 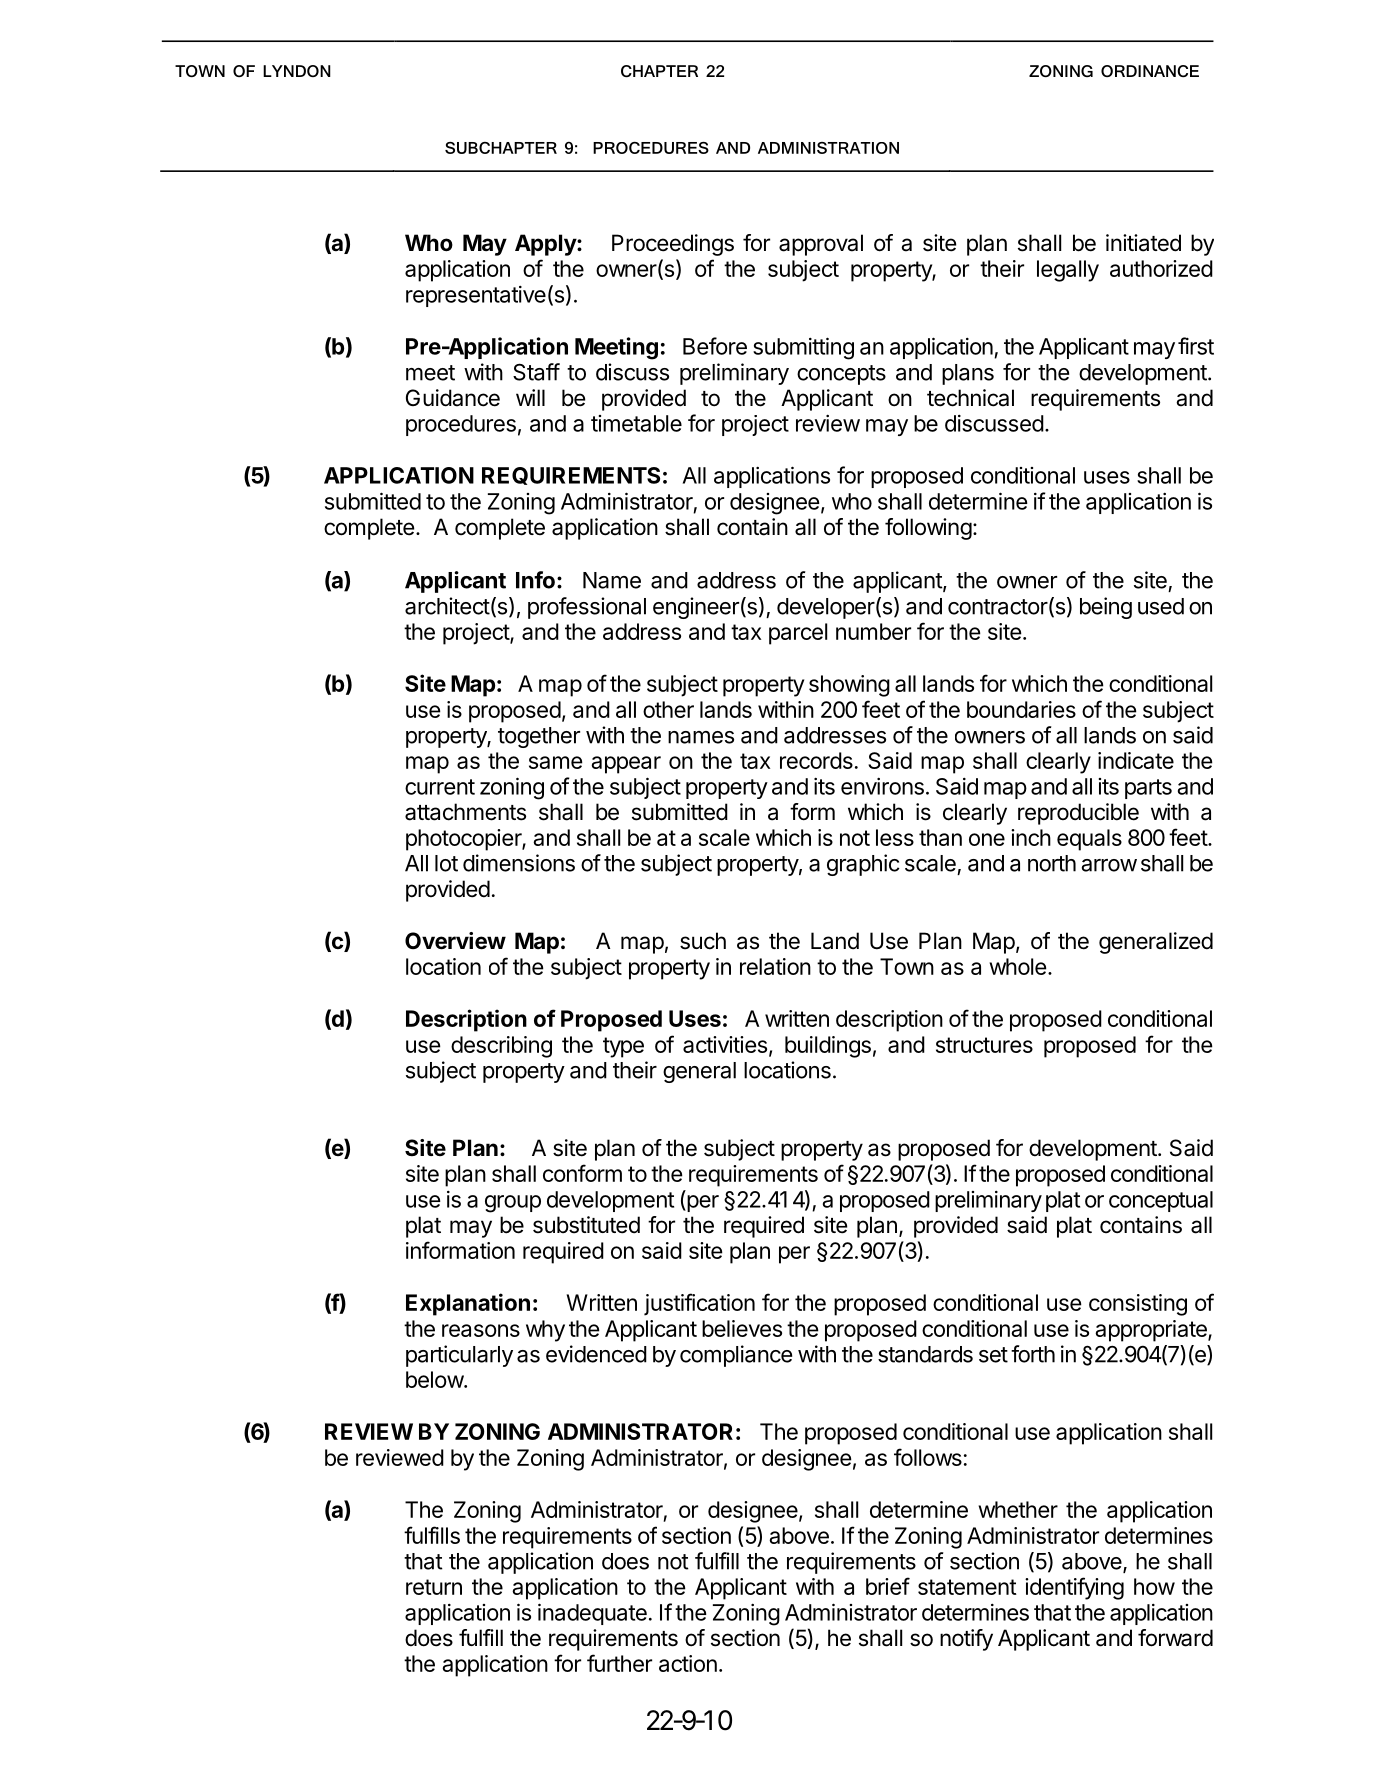 I want to click on LYNDON, so click(x=297, y=71).
